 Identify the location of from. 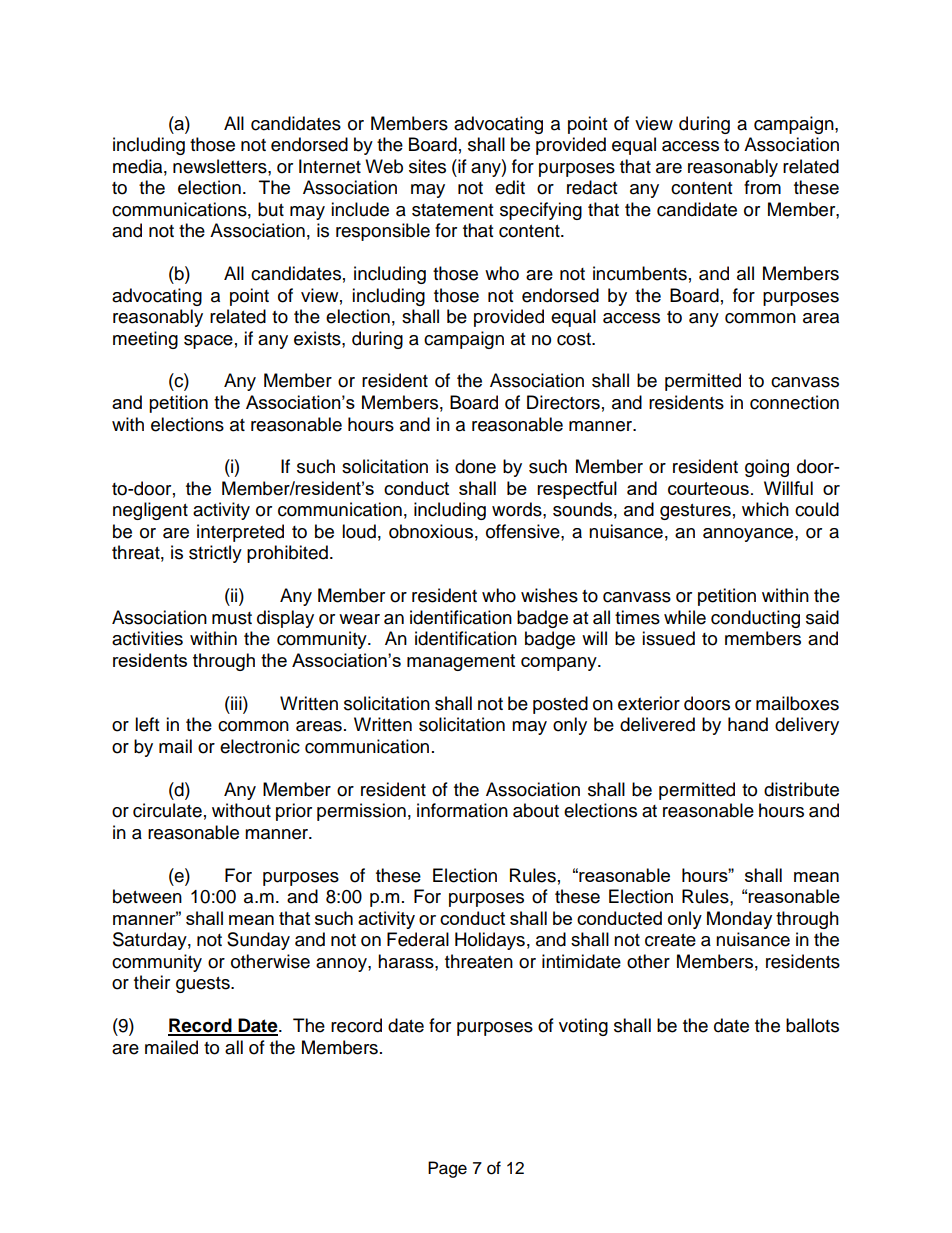
(762, 187).
